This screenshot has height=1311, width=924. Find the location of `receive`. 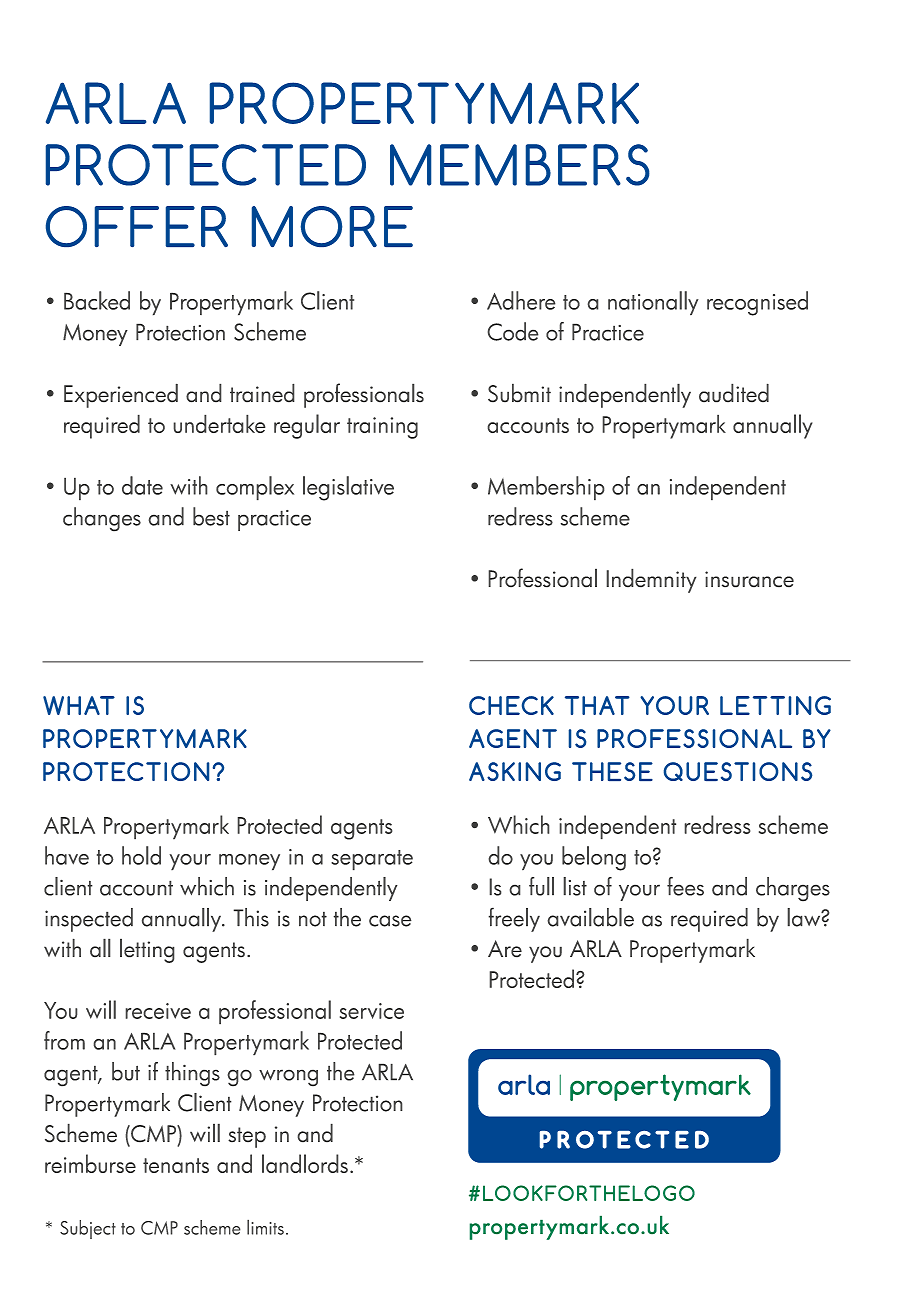

receive is located at coordinates (158, 1011).
